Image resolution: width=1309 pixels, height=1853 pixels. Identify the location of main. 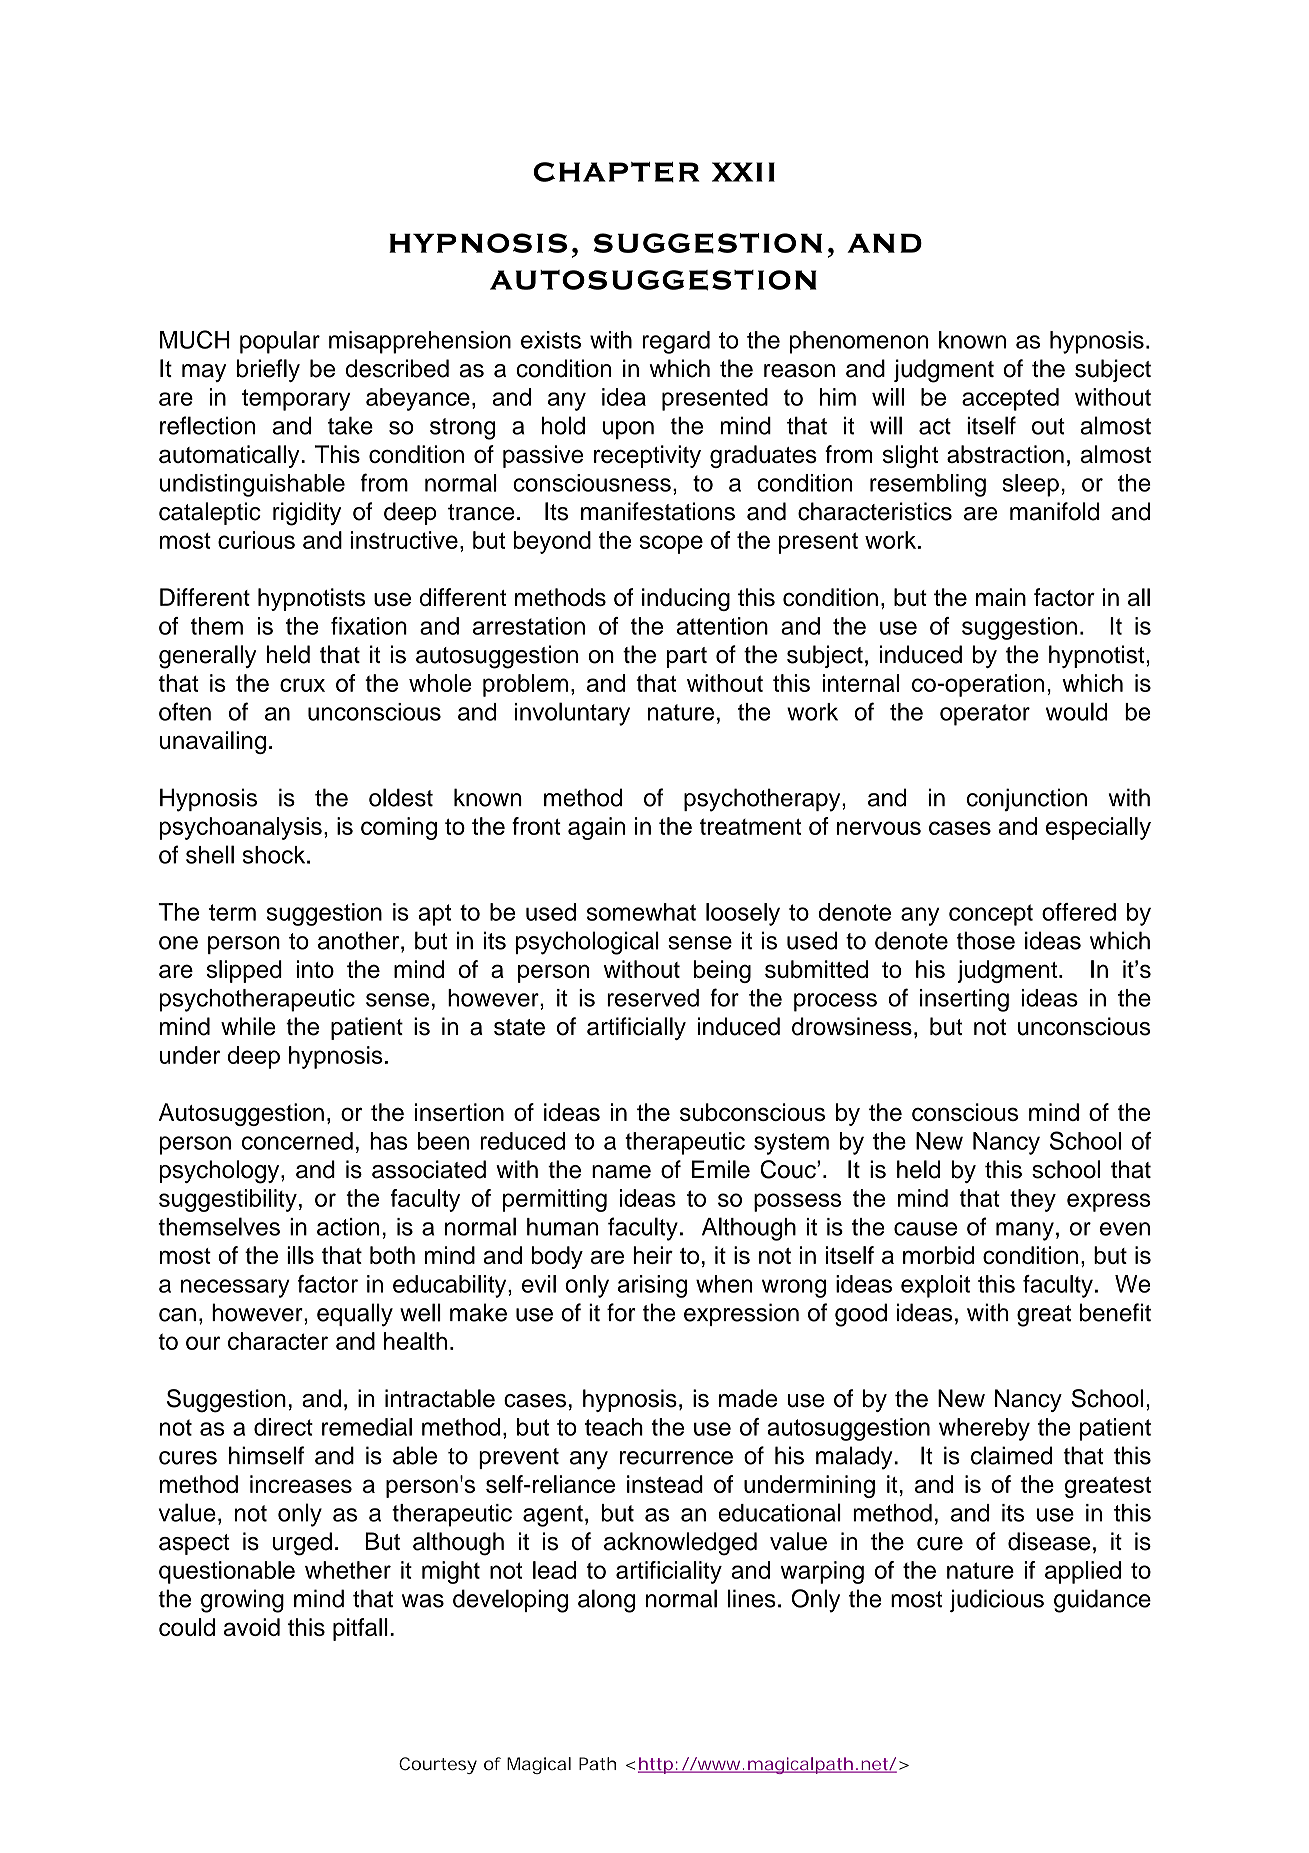
(1001, 597).
